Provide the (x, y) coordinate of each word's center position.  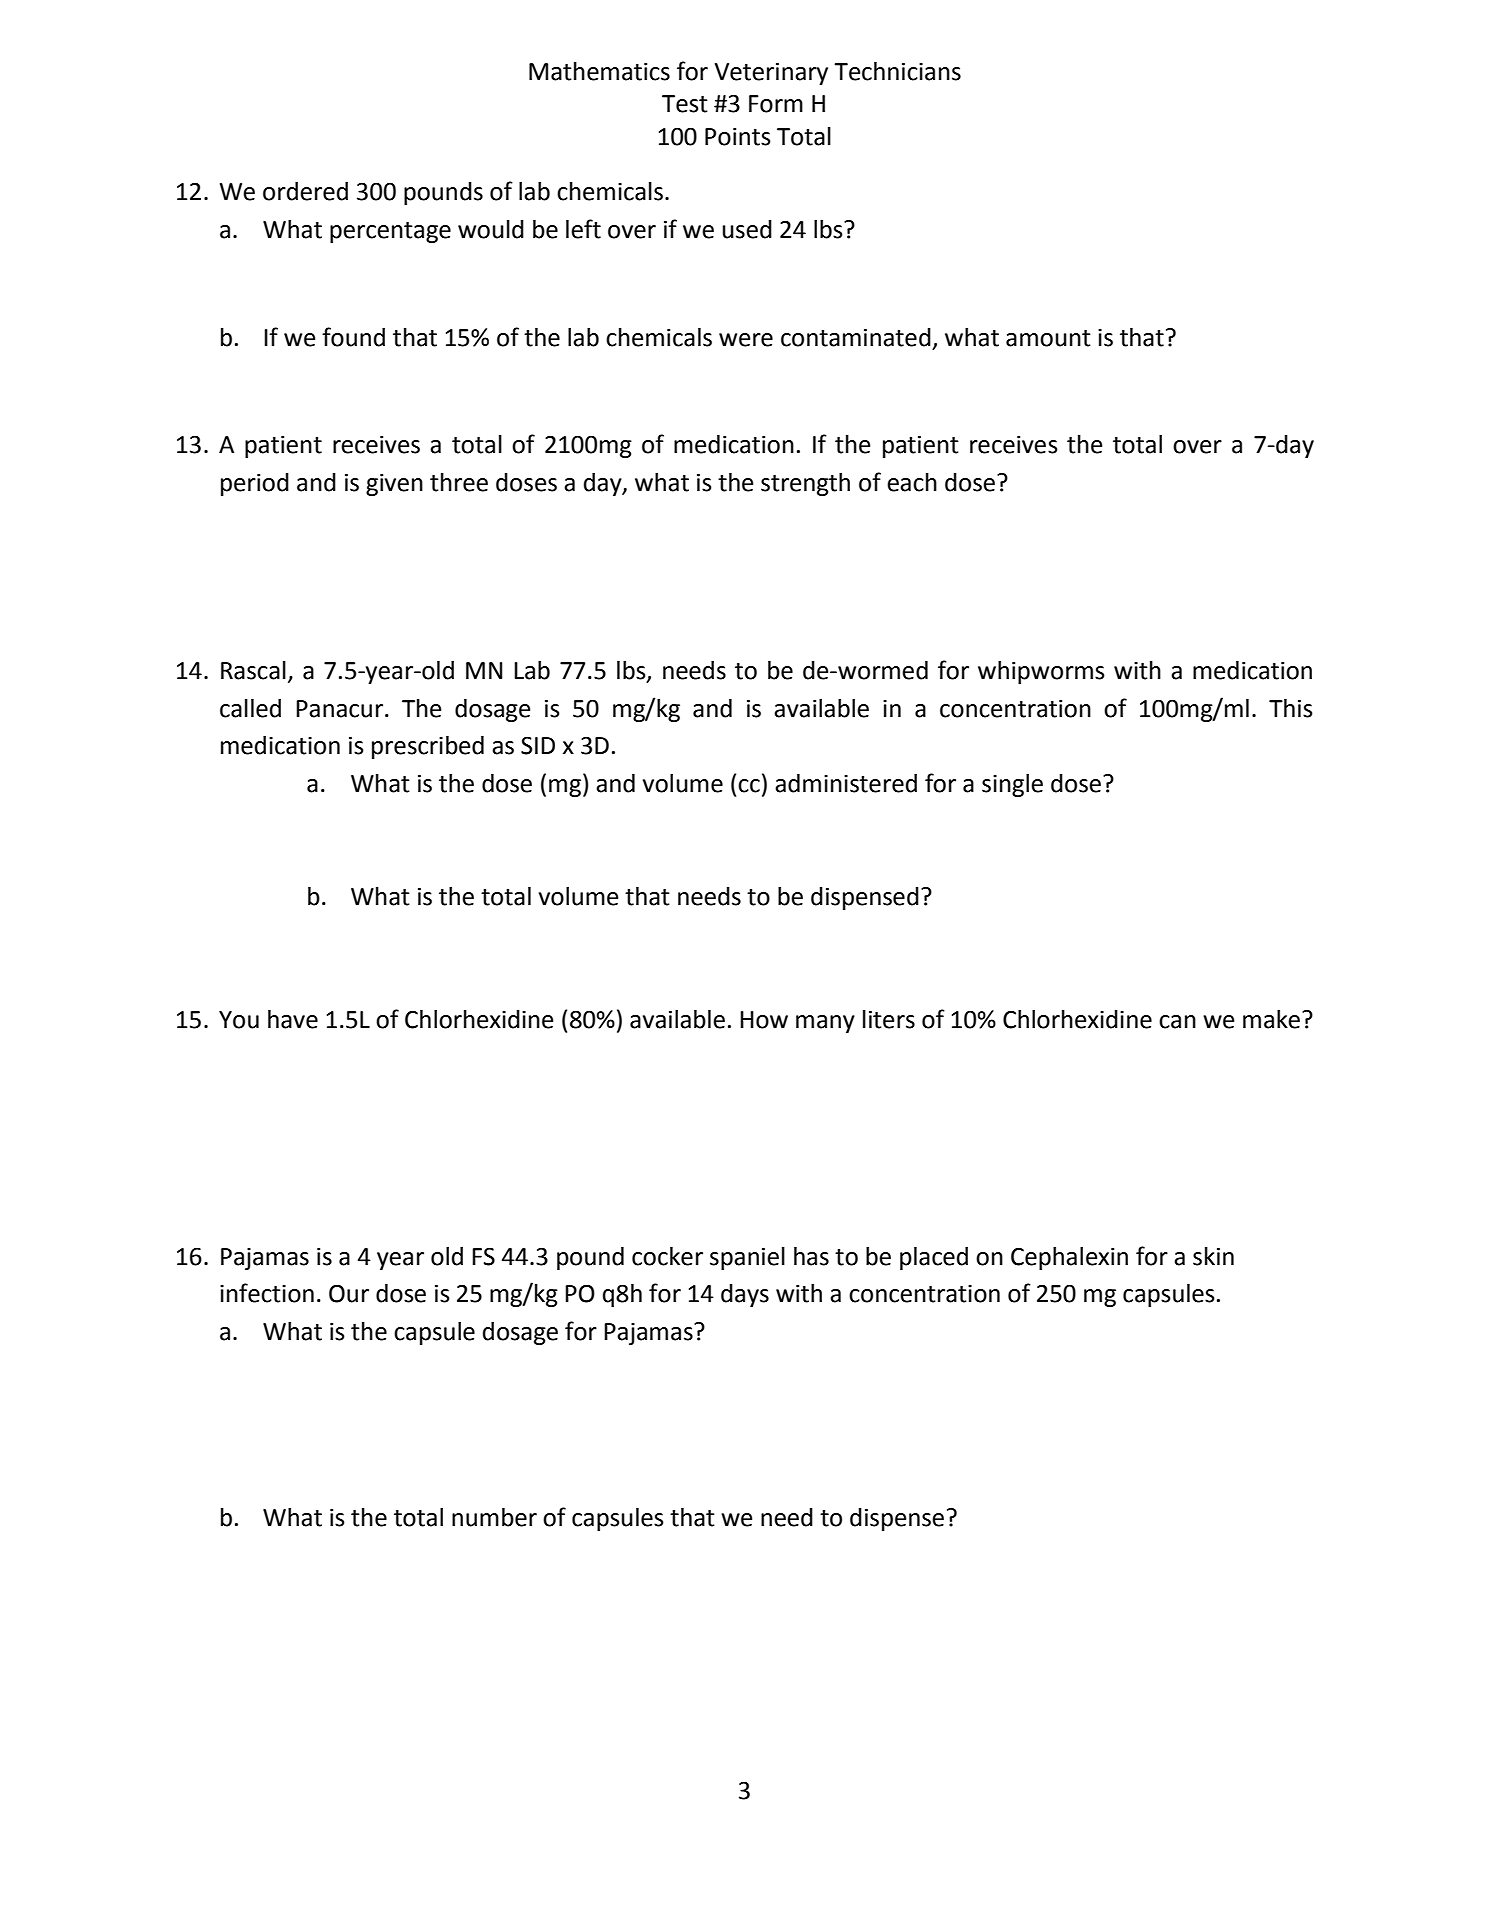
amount (1048, 338)
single (1012, 785)
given (394, 485)
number (494, 1517)
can (1177, 1022)
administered (846, 783)
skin (1213, 1256)
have (293, 1019)
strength (805, 484)
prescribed (428, 747)
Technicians (897, 71)
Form (776, 104)
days (745, 1295)
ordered (305, 191)
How (764, 1020)
